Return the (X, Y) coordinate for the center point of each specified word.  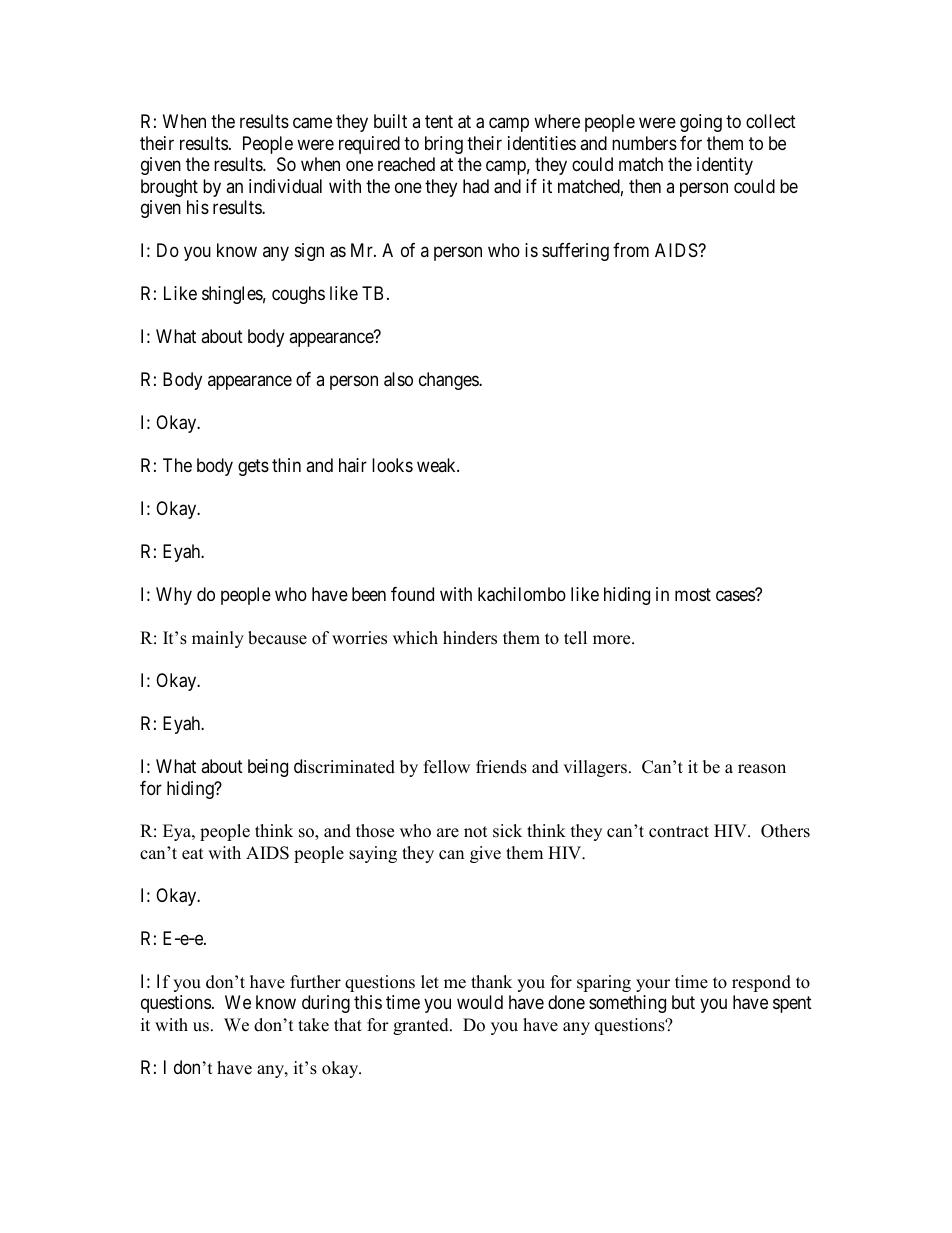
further (315, 982)
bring (444, 145)
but (683, 1002)
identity (725, 166)
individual (285, 186)
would (480, 1002)
